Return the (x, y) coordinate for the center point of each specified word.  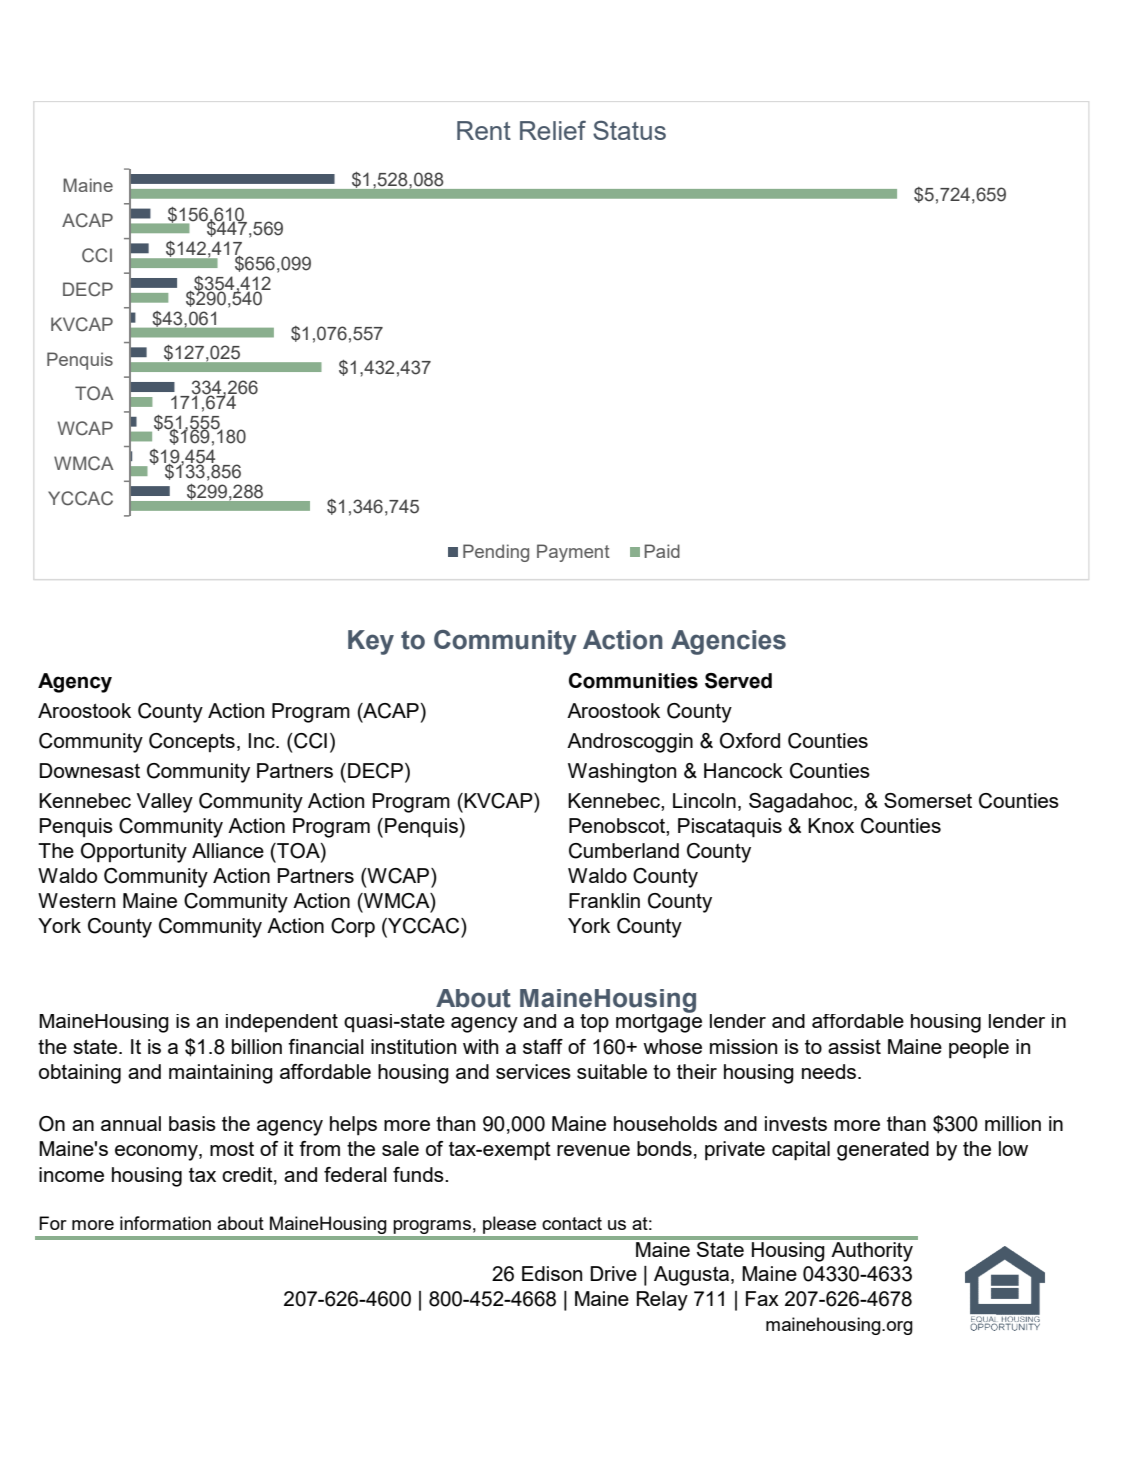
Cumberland (624, 851)
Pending (496, 553)
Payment (573, 553)
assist (854, 1046)
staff (543, 1046)
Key (371, 642)
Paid (662, 551)
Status (629, 130)
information (165, 1223)
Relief (553, 130)
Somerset (928, 800)
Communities (633, 681)
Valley (165, 803)
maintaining (221, 1074)
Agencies (728, 642)
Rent (484, 130)
